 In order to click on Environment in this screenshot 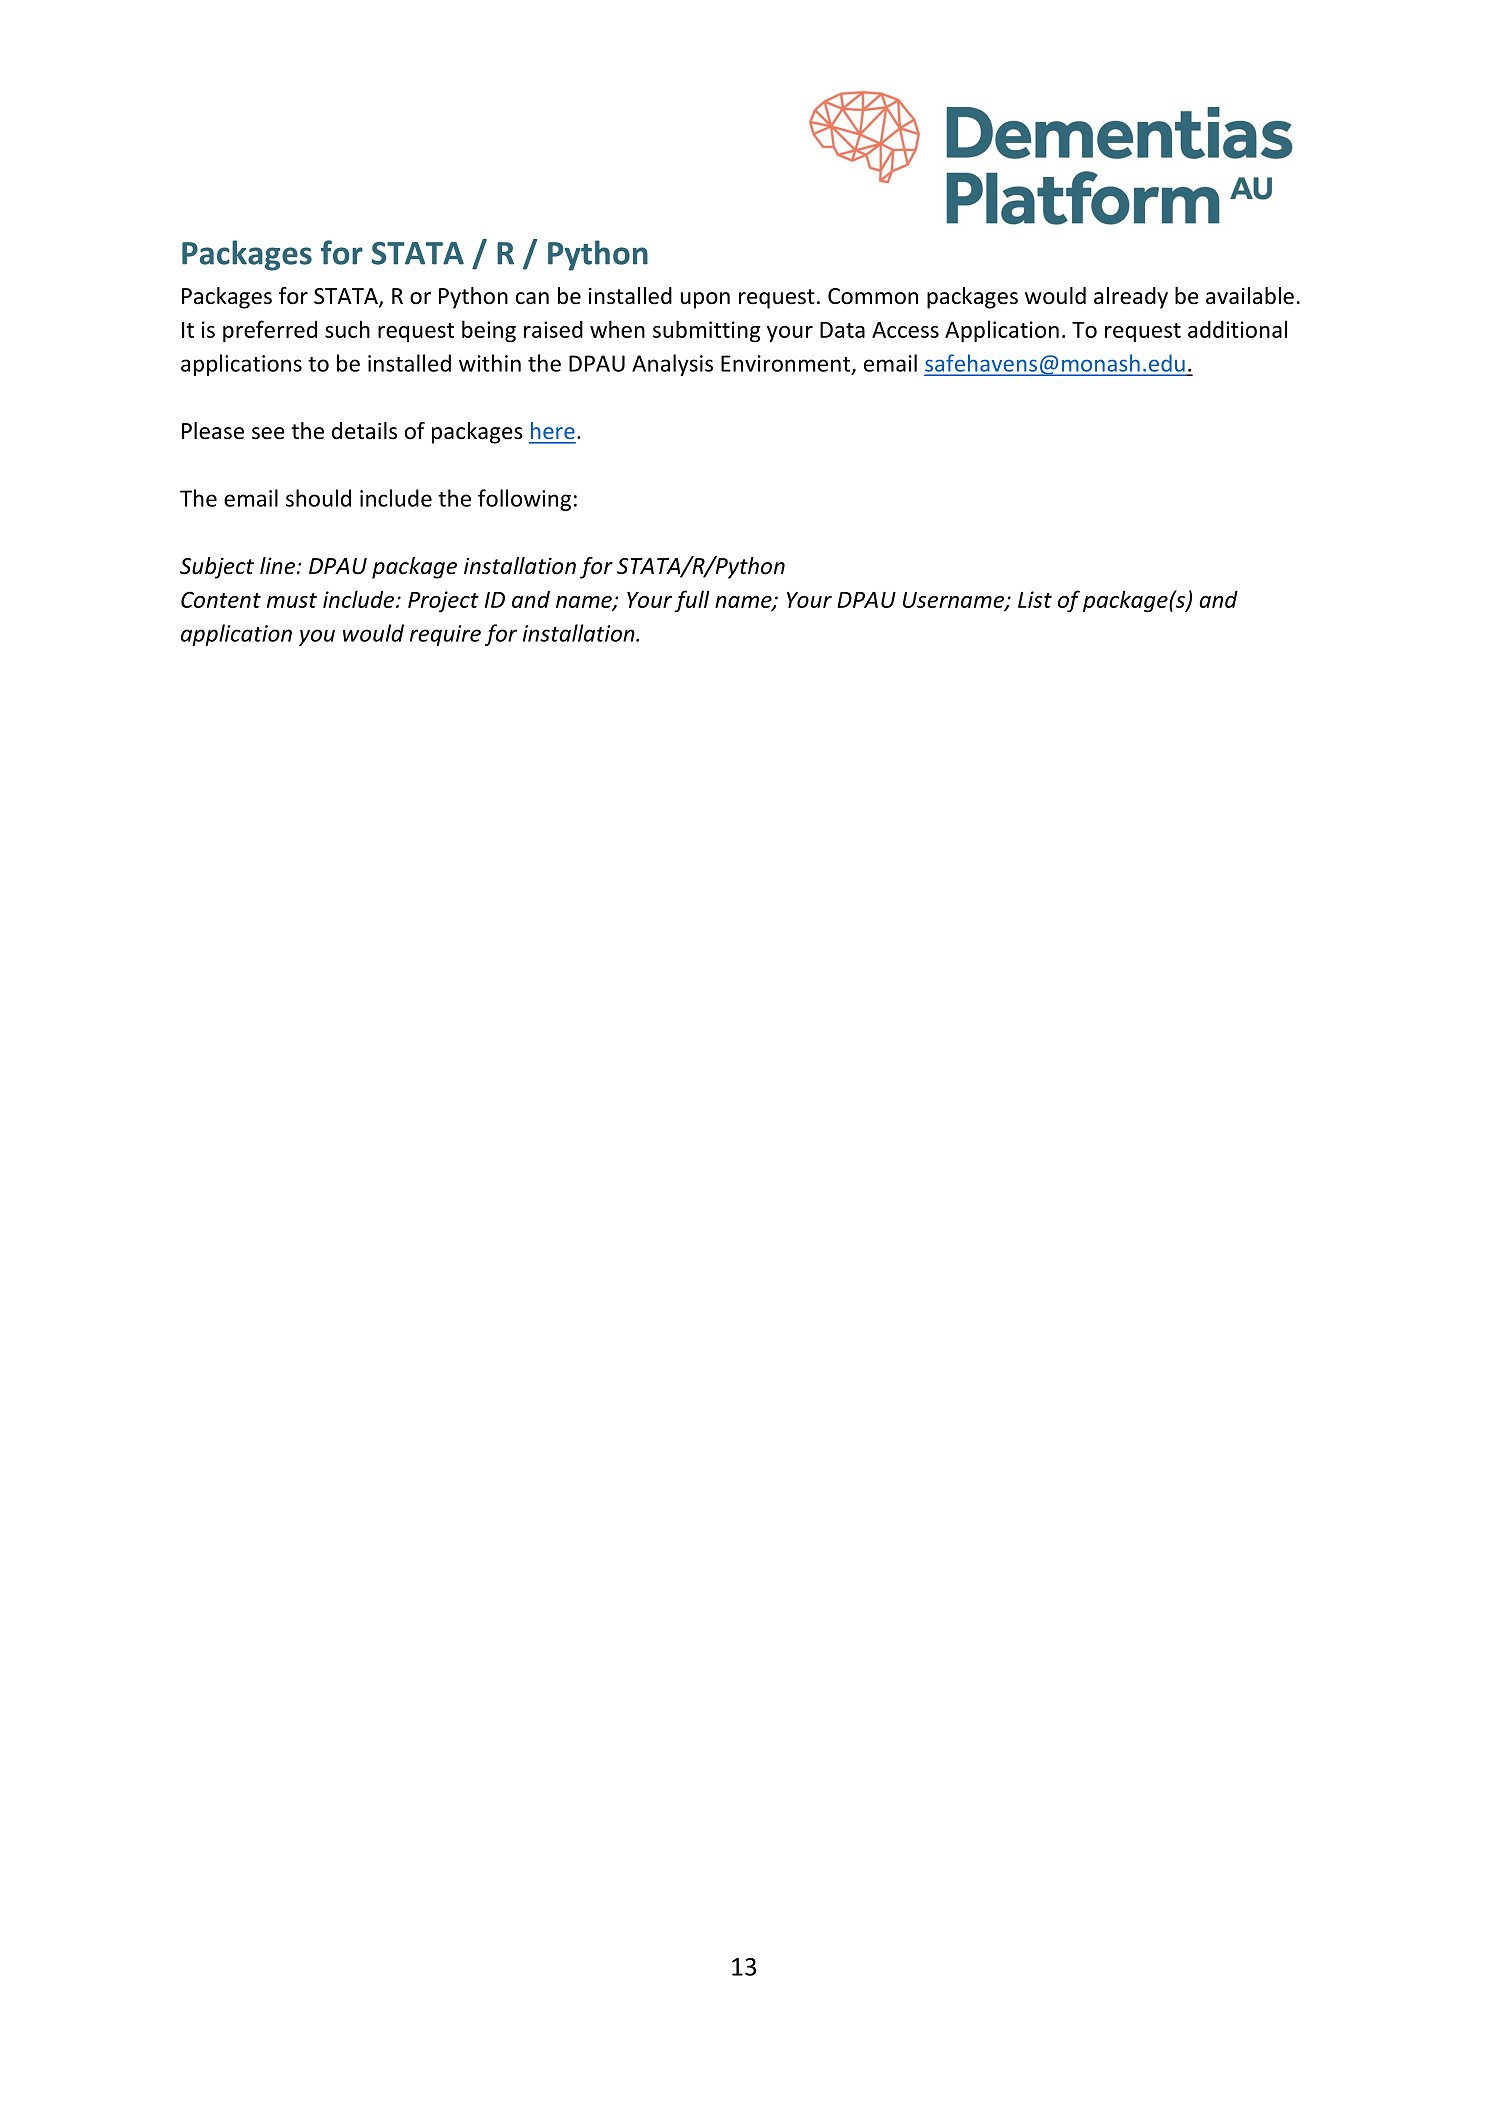, I will do `click(787, 364)`.
